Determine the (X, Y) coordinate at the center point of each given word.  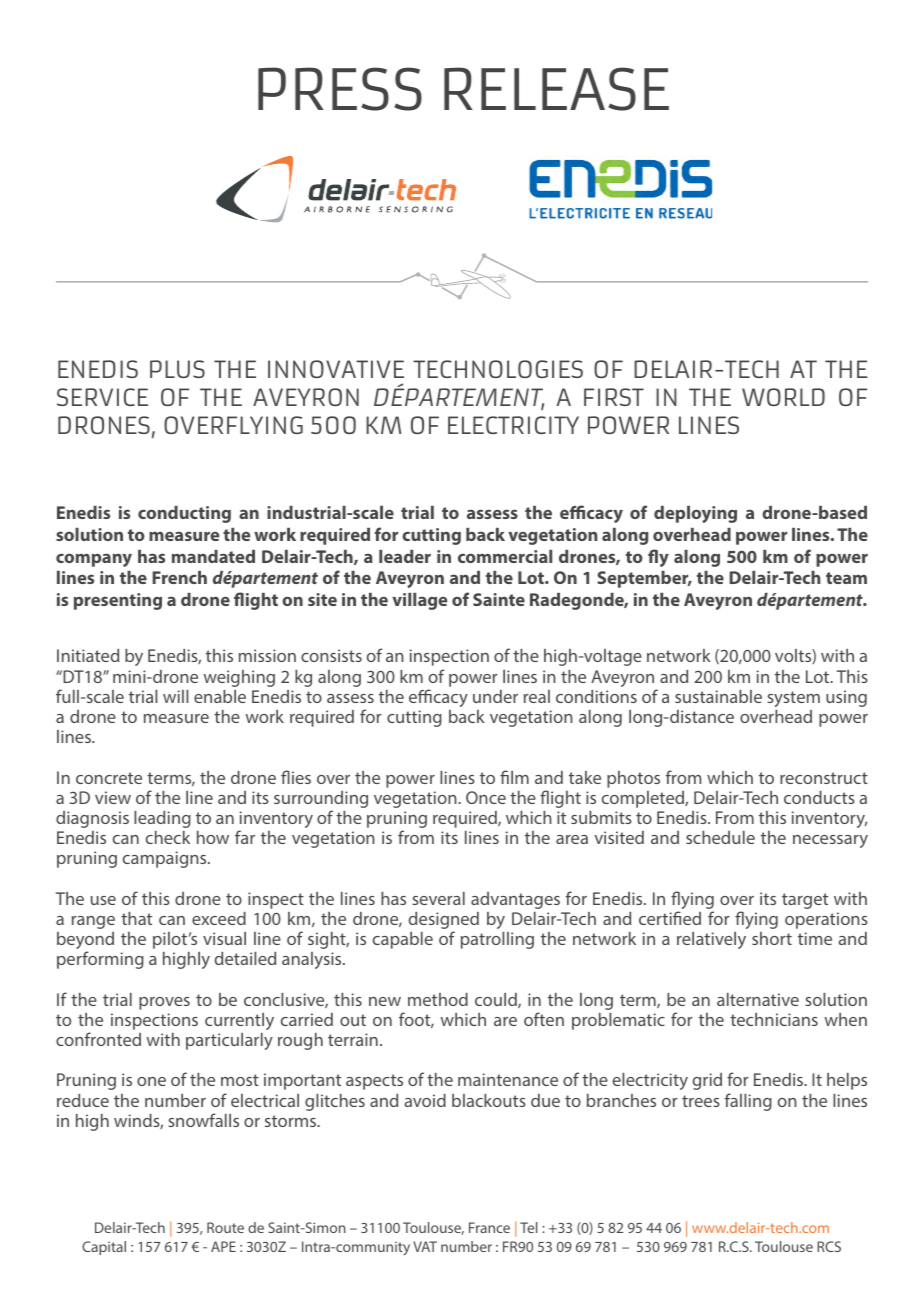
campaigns (166, 859)
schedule (720, 837)
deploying (695, 514)
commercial (505, 556)
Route (225, 1227)
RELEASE (556, 89)
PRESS (340, 89)
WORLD (783, 397)
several (438, 898)
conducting (184, 514)
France (489, 1227)
